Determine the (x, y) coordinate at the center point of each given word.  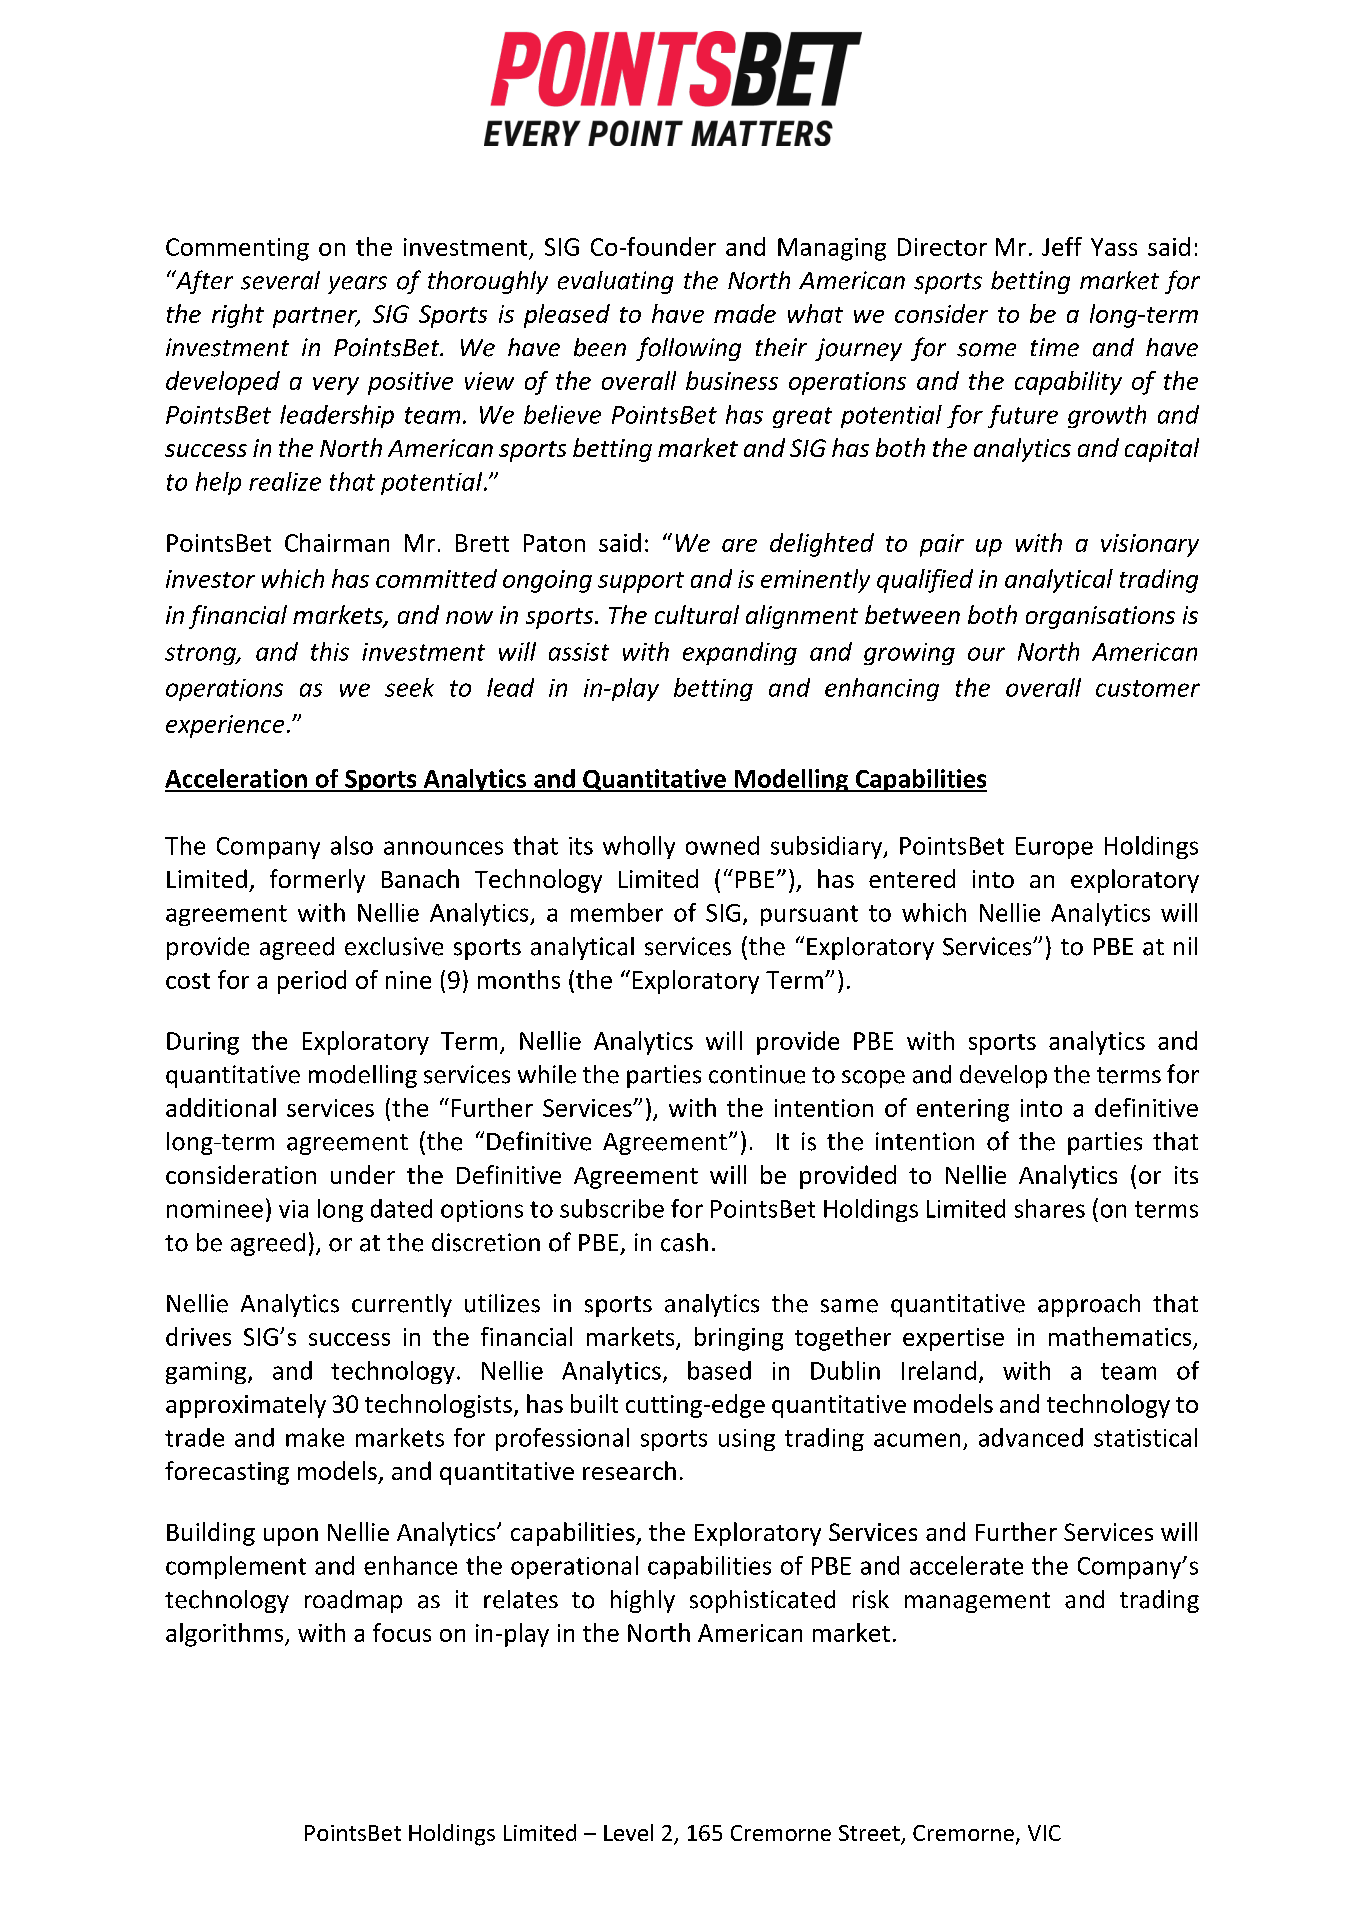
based (719, 1370)
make (315, 1437)
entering (963, 1110)
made (745, 313)
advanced (1031, 1437)
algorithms (226, 1635)
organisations (1100, 617)
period (312, 982)
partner (316, 317)
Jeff (1062, 246)
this (330, 651)
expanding (740, 653)
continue (757, 1074)
